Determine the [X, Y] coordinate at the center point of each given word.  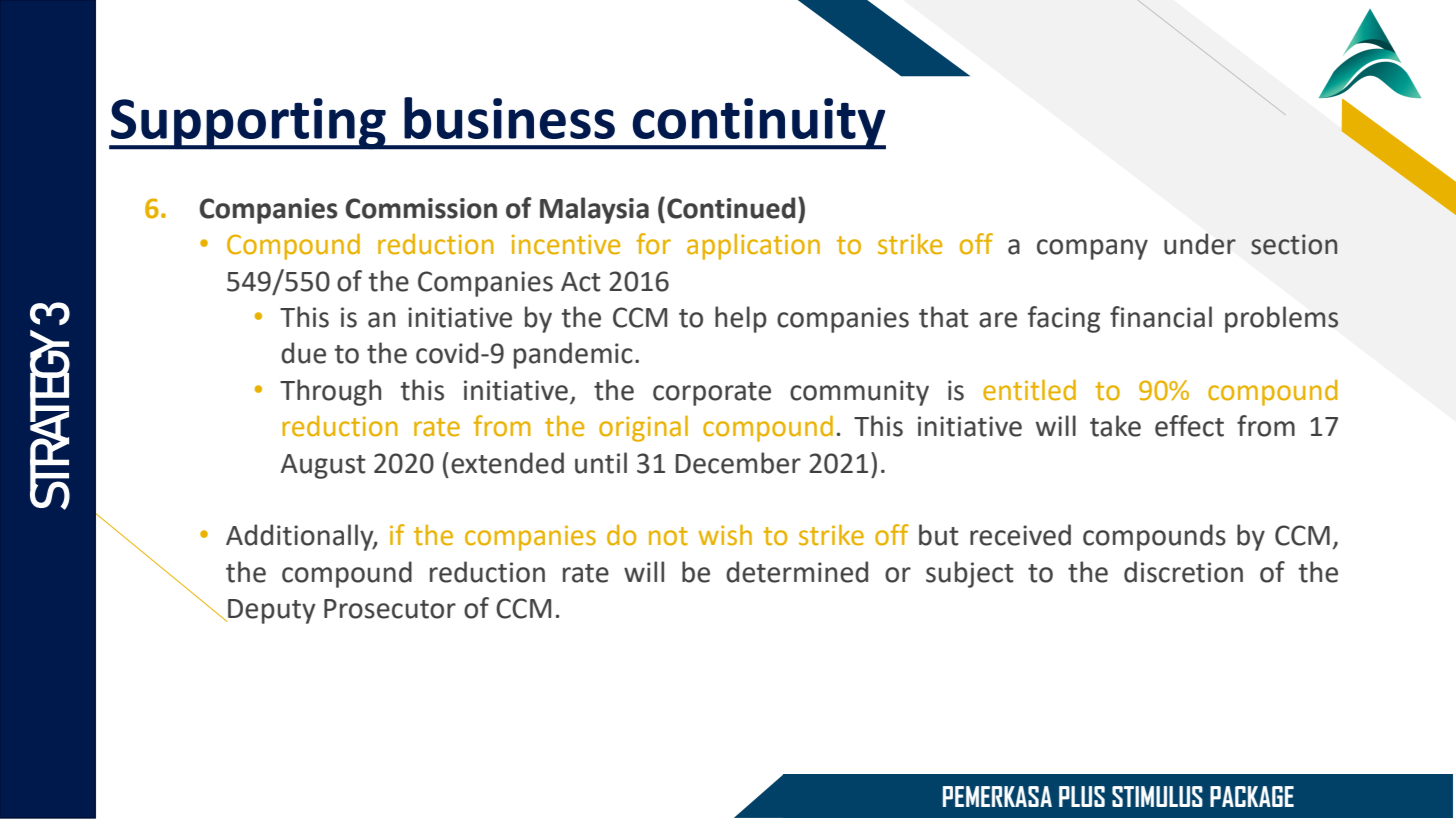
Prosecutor [390, 609]
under [1200, 244]
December [738, 463]
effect [1189, 426]
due [303, 353]
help [741, 319]
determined [797, 572]
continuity [758, 124]
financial [1161, 317]
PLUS [1082, 796]
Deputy [271, 611]
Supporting [248, 124]
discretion [1183, 572]
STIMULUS [1157, 796]
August [323, 466]
